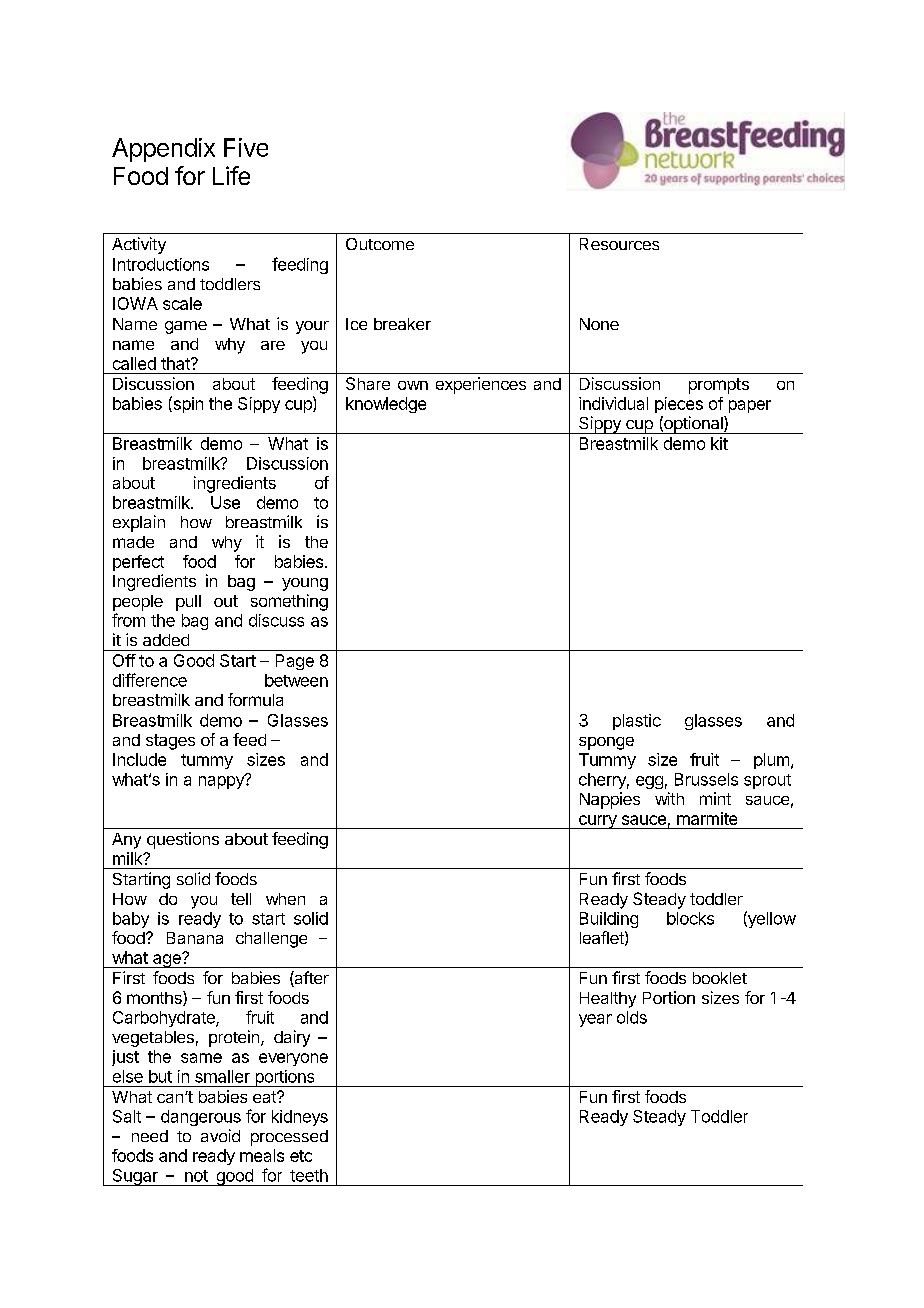  Describe the element at coordinates (619, 244) in the page. I see `Resources` at that location.
